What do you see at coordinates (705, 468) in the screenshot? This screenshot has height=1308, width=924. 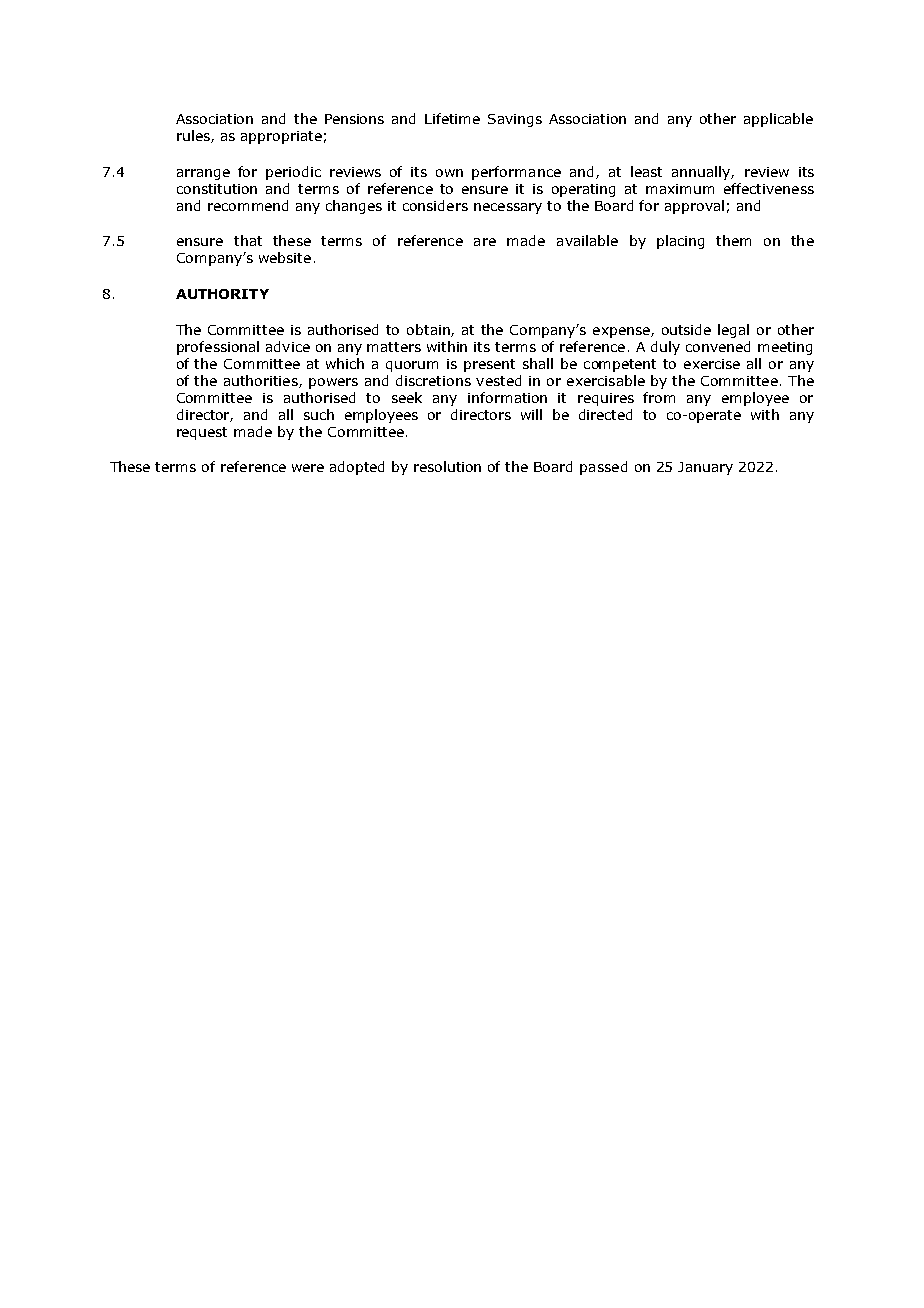 I see `January` at bounding box center [705, 468].
